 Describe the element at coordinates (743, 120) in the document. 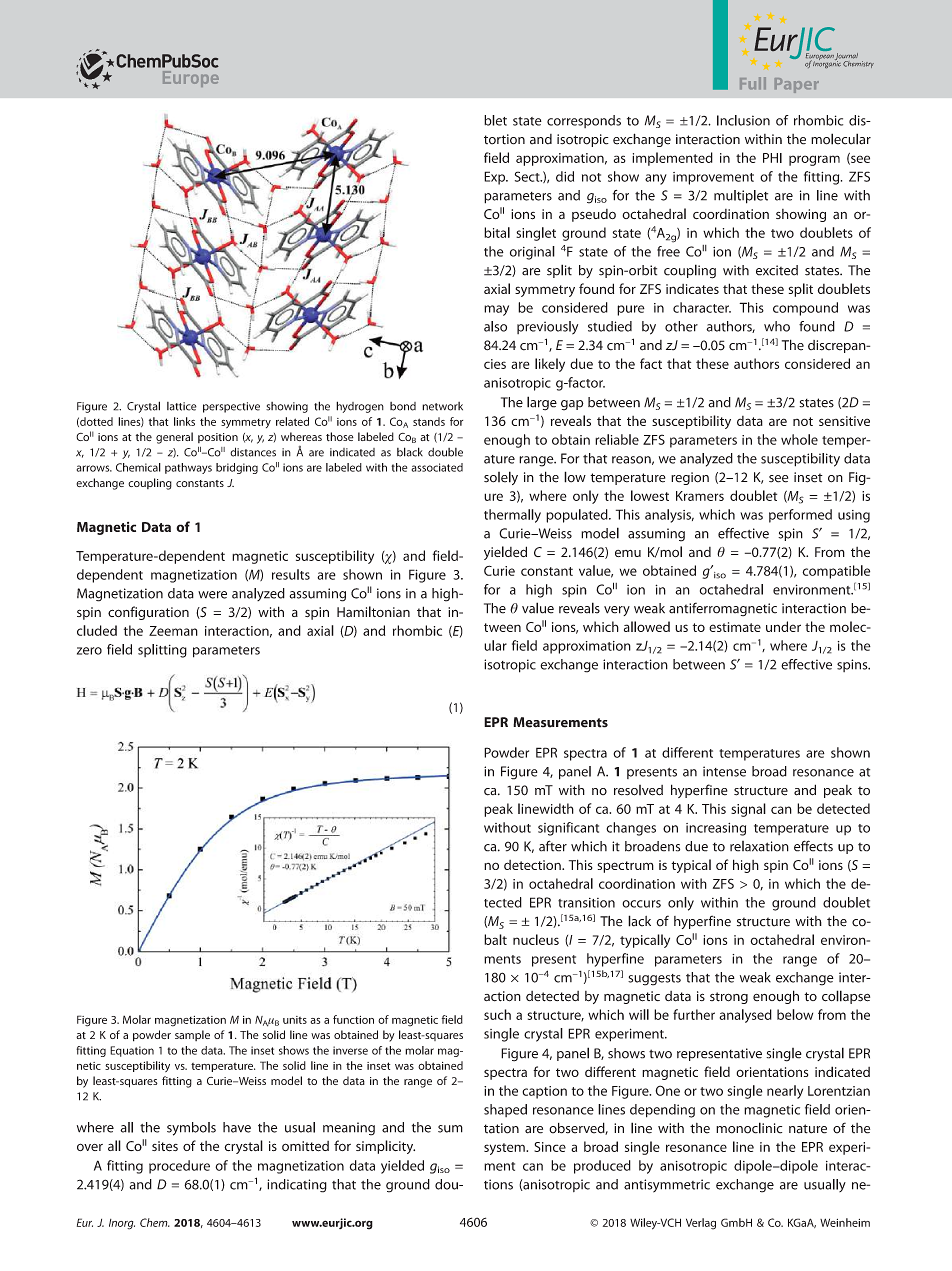

I see `Inclusion` at that location.
